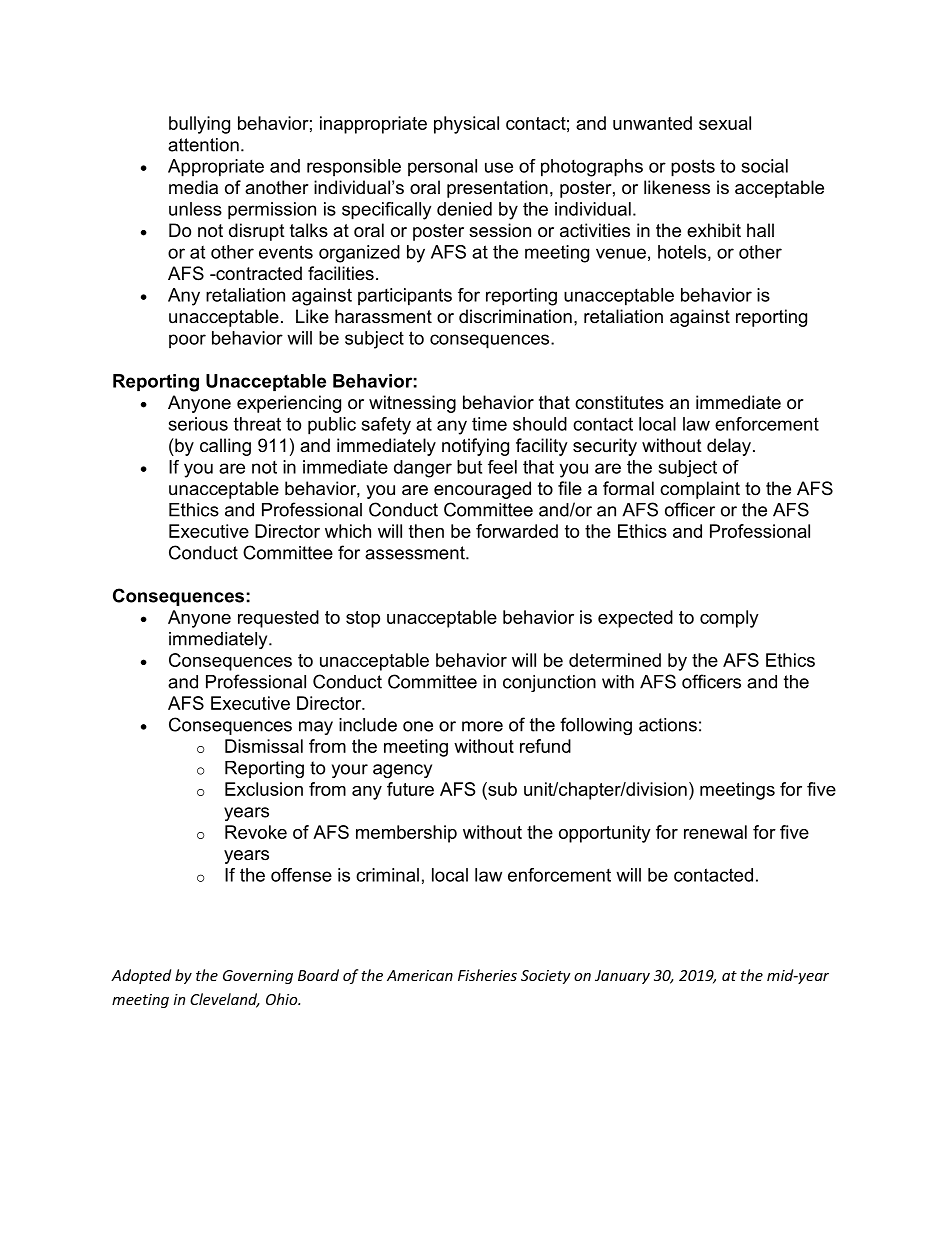 This screenshot has width=952, height=1233. I want to click on requested, so click(278, 619).
